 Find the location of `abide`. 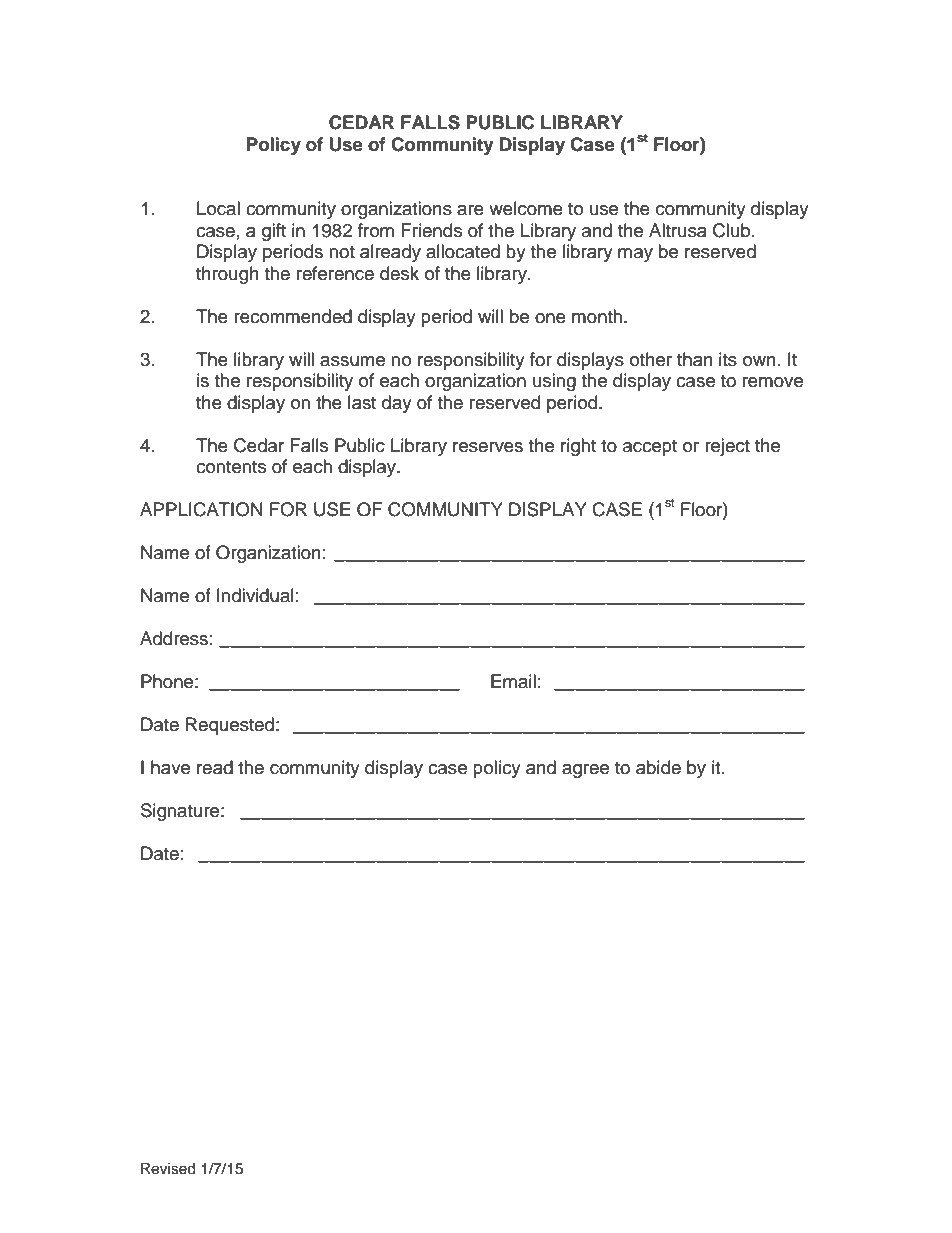

abide is located at coordinates (658, 767).
